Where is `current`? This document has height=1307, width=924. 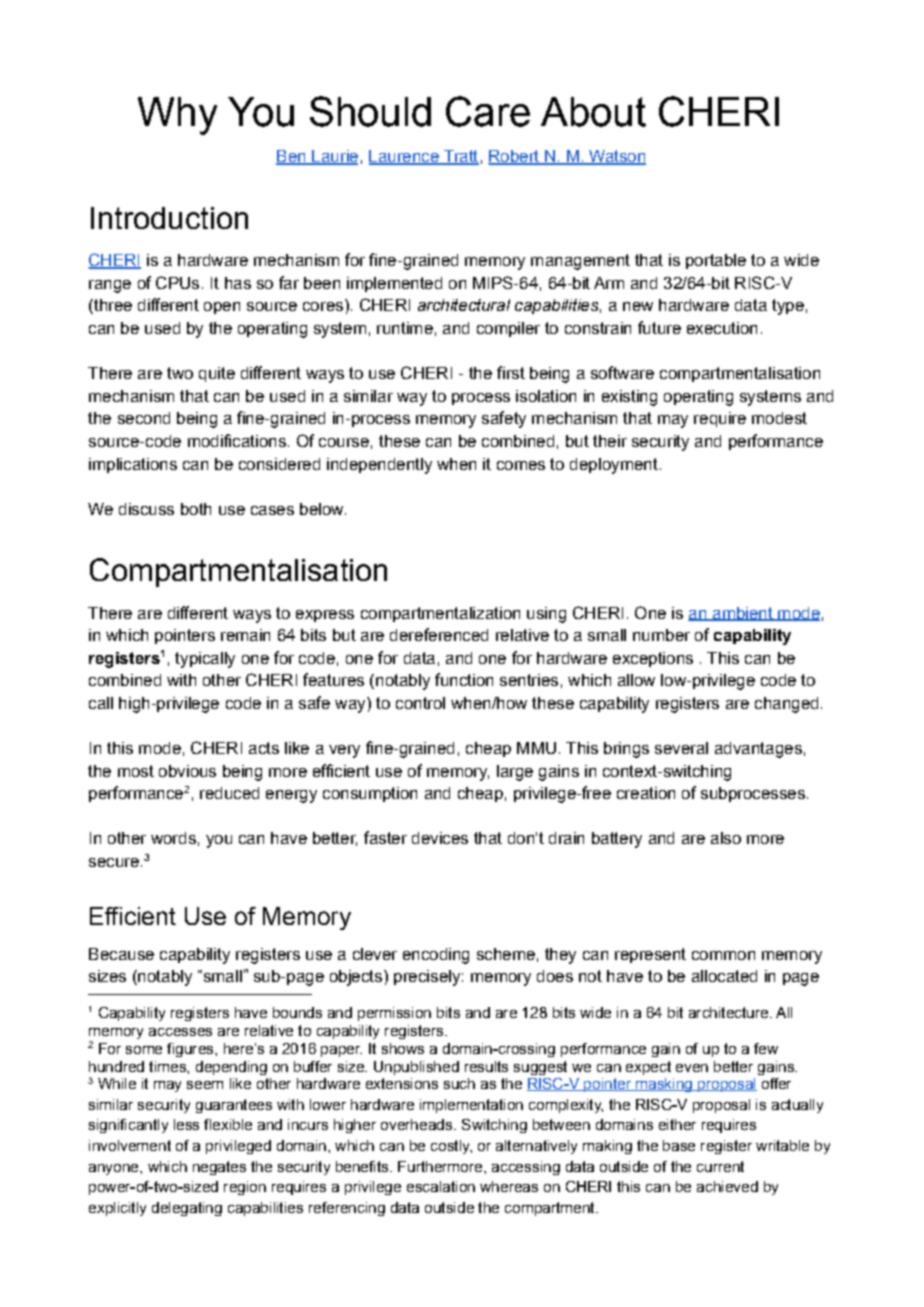 current is located at coordinates (720, 1166).
